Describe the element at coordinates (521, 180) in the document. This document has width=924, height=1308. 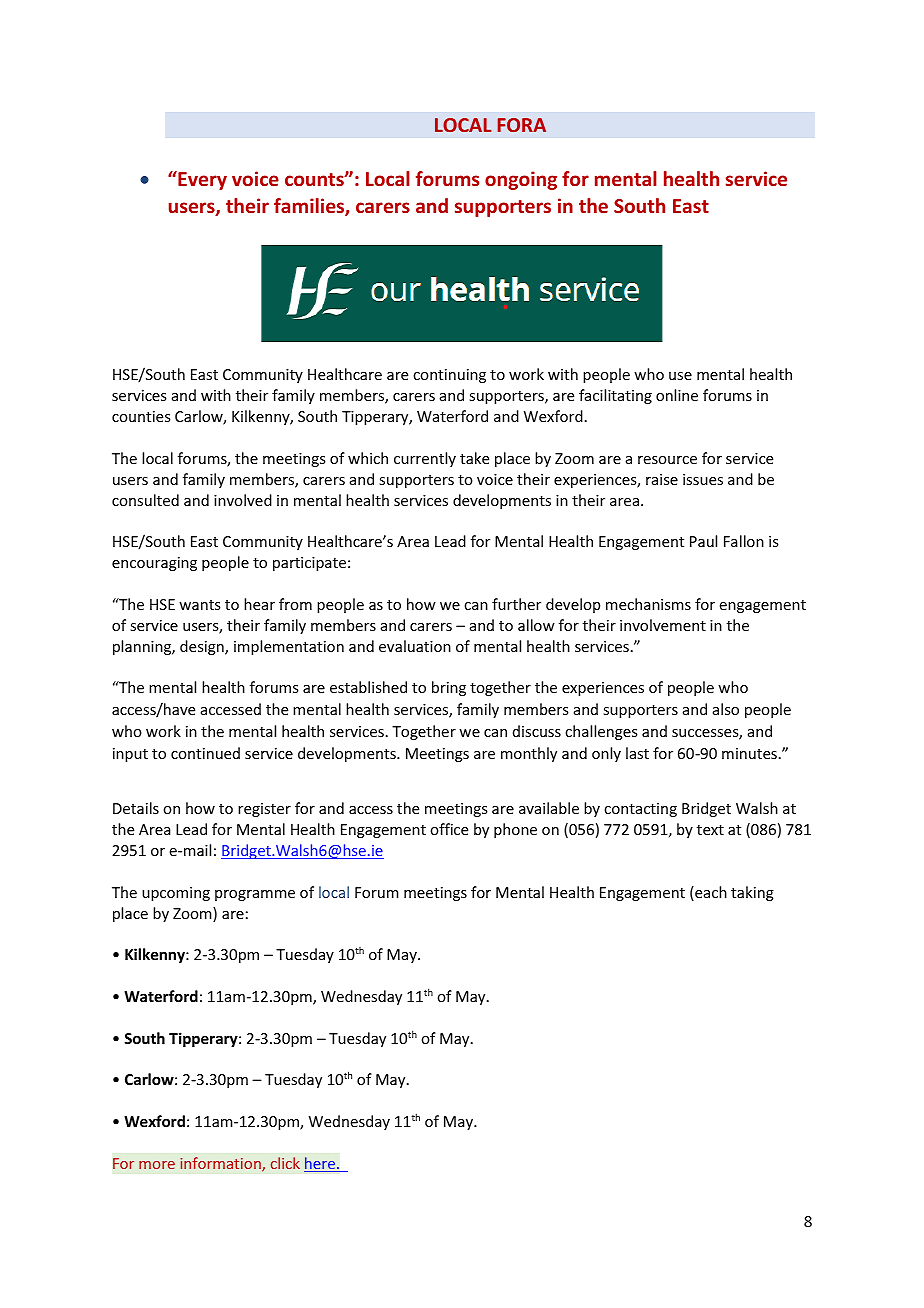
I see `ongoing` at that location.
